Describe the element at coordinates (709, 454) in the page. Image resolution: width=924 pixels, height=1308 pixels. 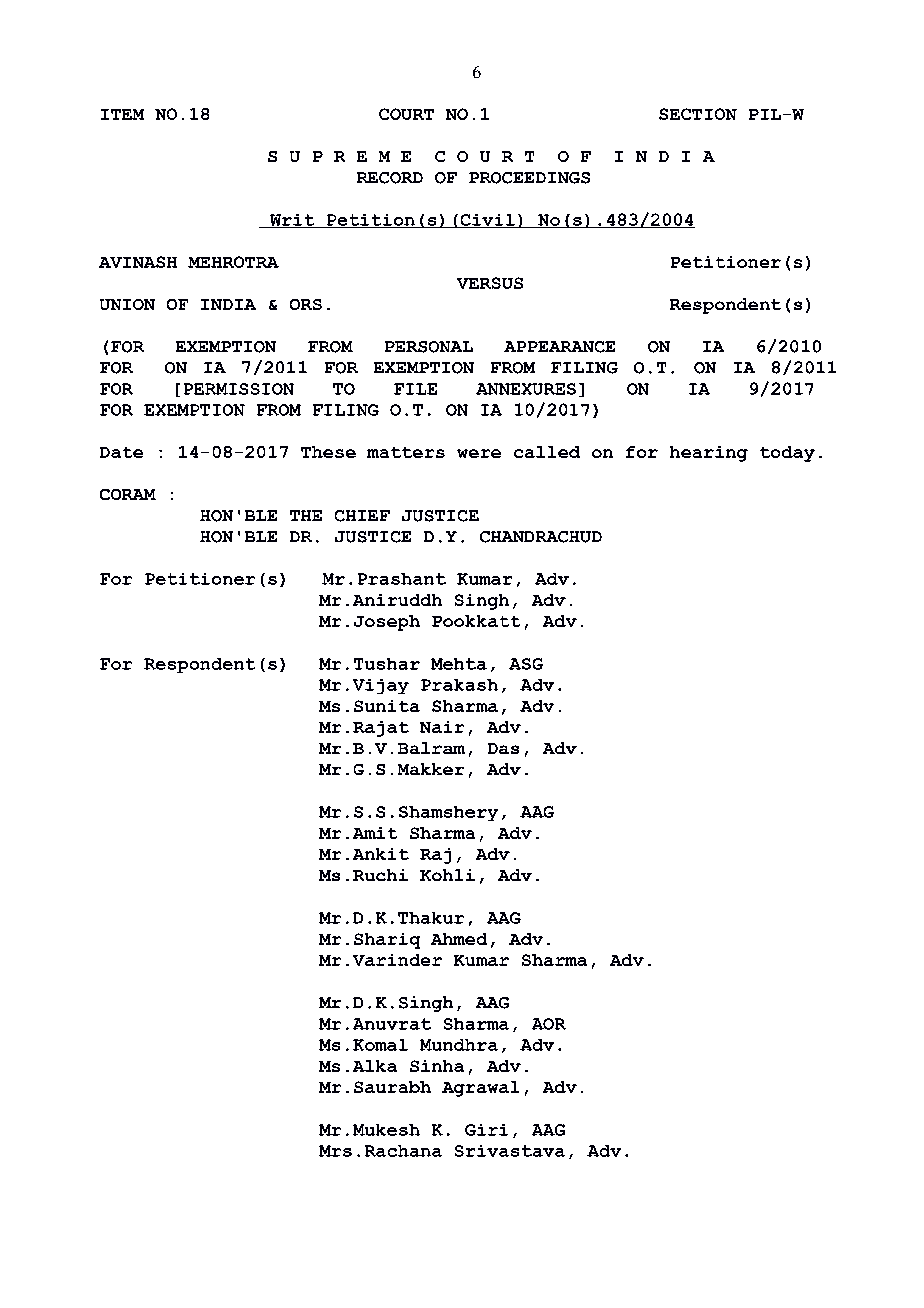
I see `hearing` at that location.
